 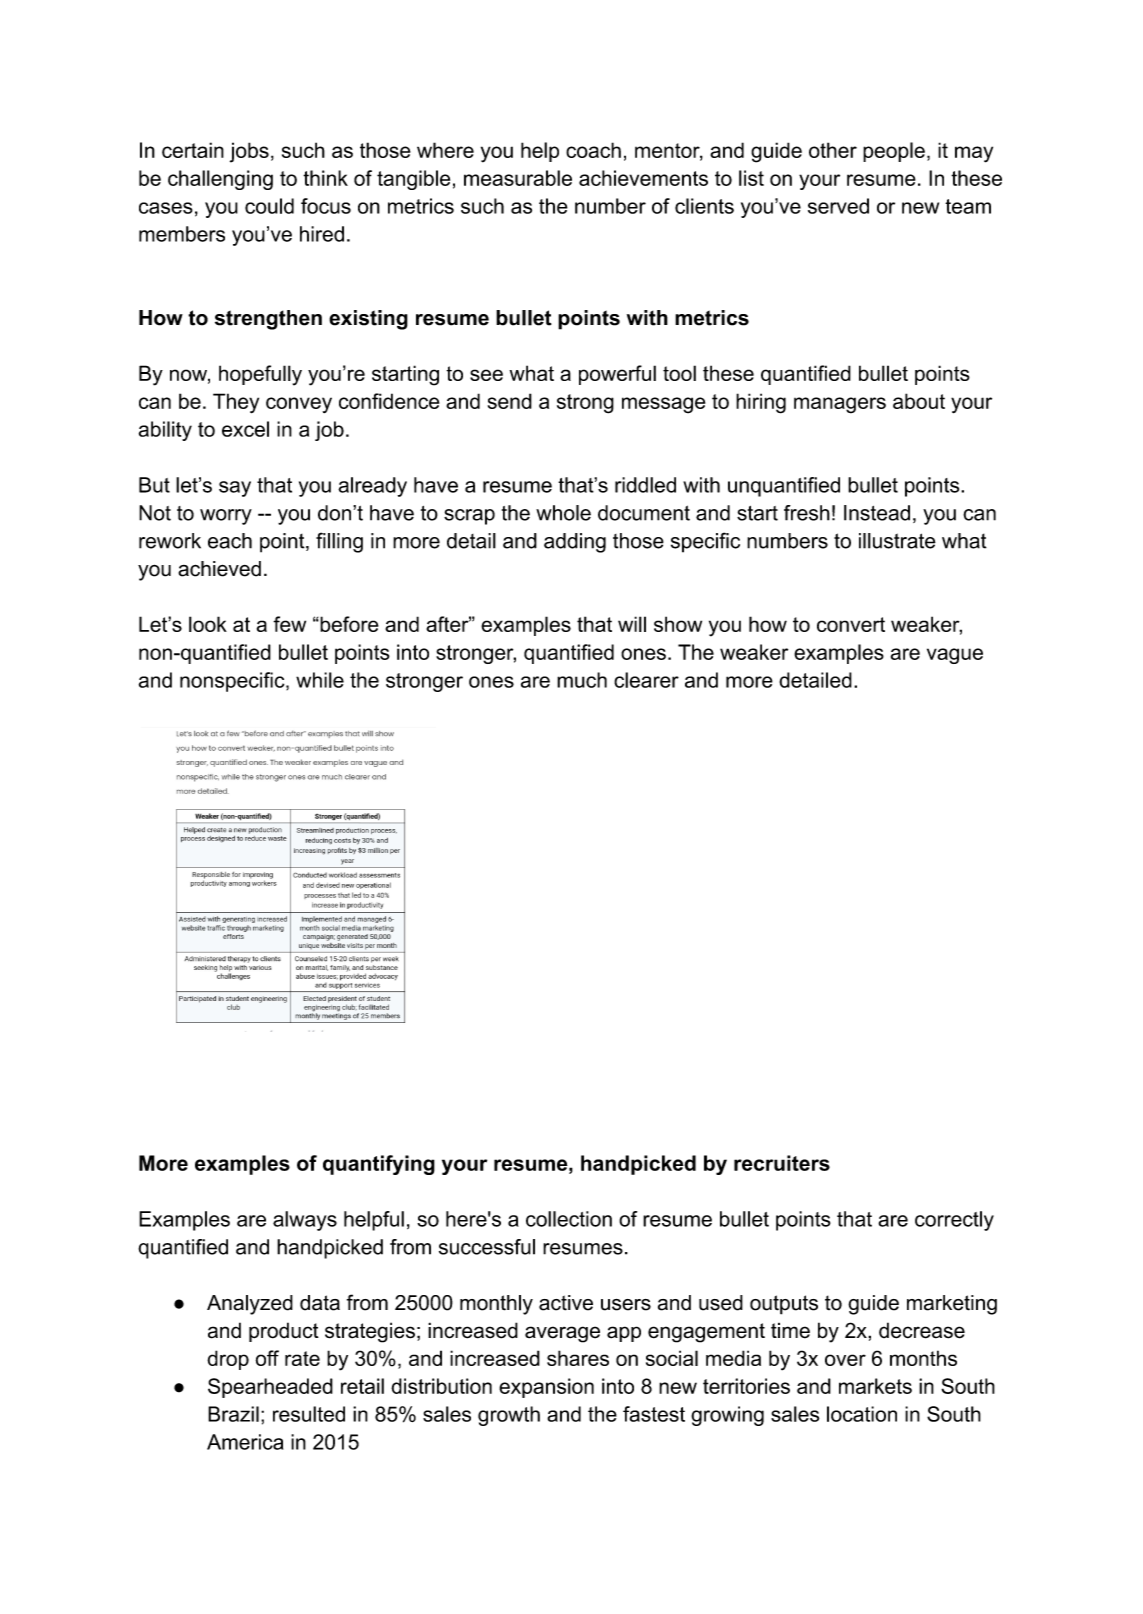 What do you see at coordinates (838, 206) in the image?
I see `served` at bounding box center [838, 206].
